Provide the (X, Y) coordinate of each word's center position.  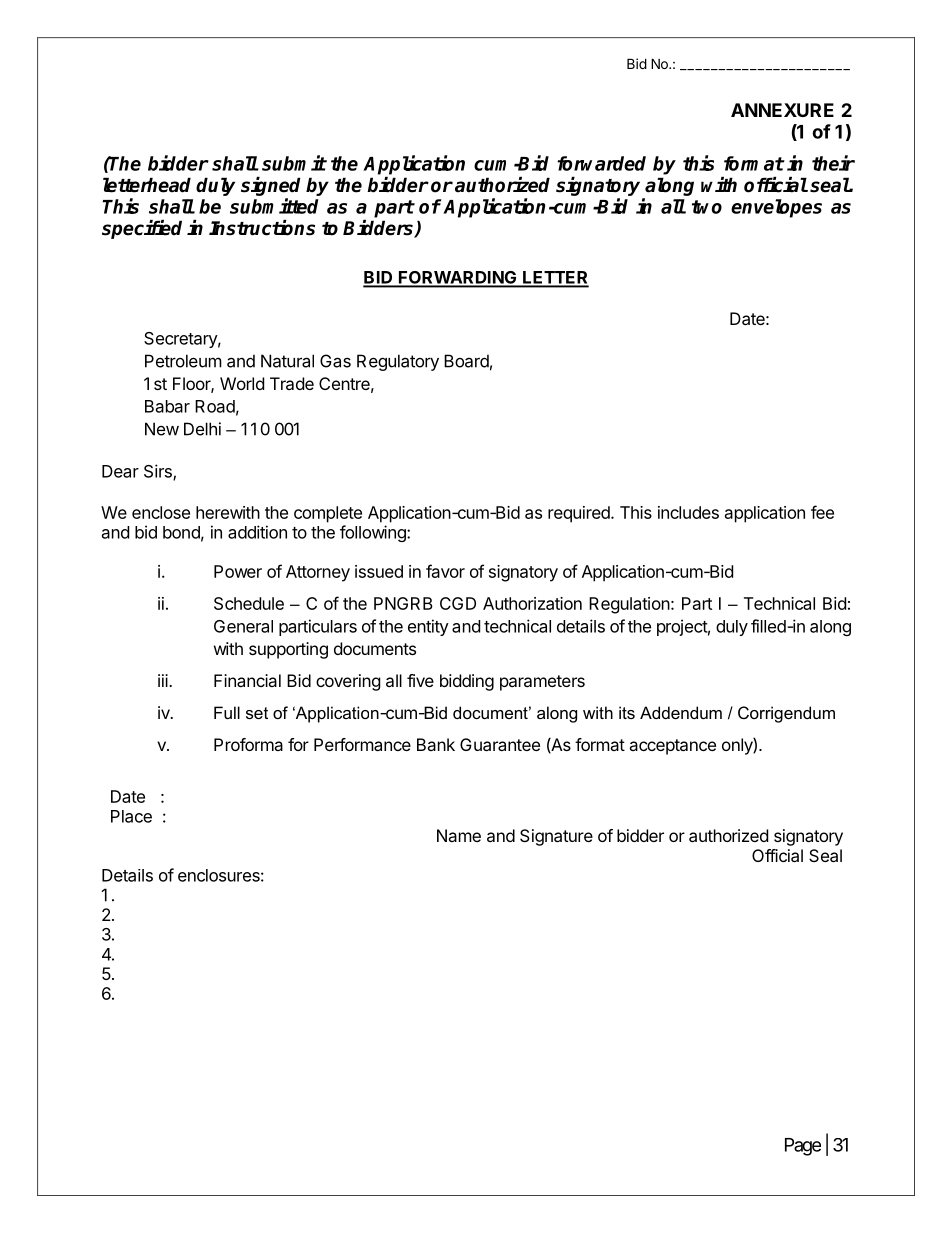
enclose (161, 512)
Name (459, 835)
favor (445, 571)
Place (131, 816)
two (707, 207)
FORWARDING (457, 278)
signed (271, 188)
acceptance (672, 747)
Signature (556, 837)
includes (688, 512)
